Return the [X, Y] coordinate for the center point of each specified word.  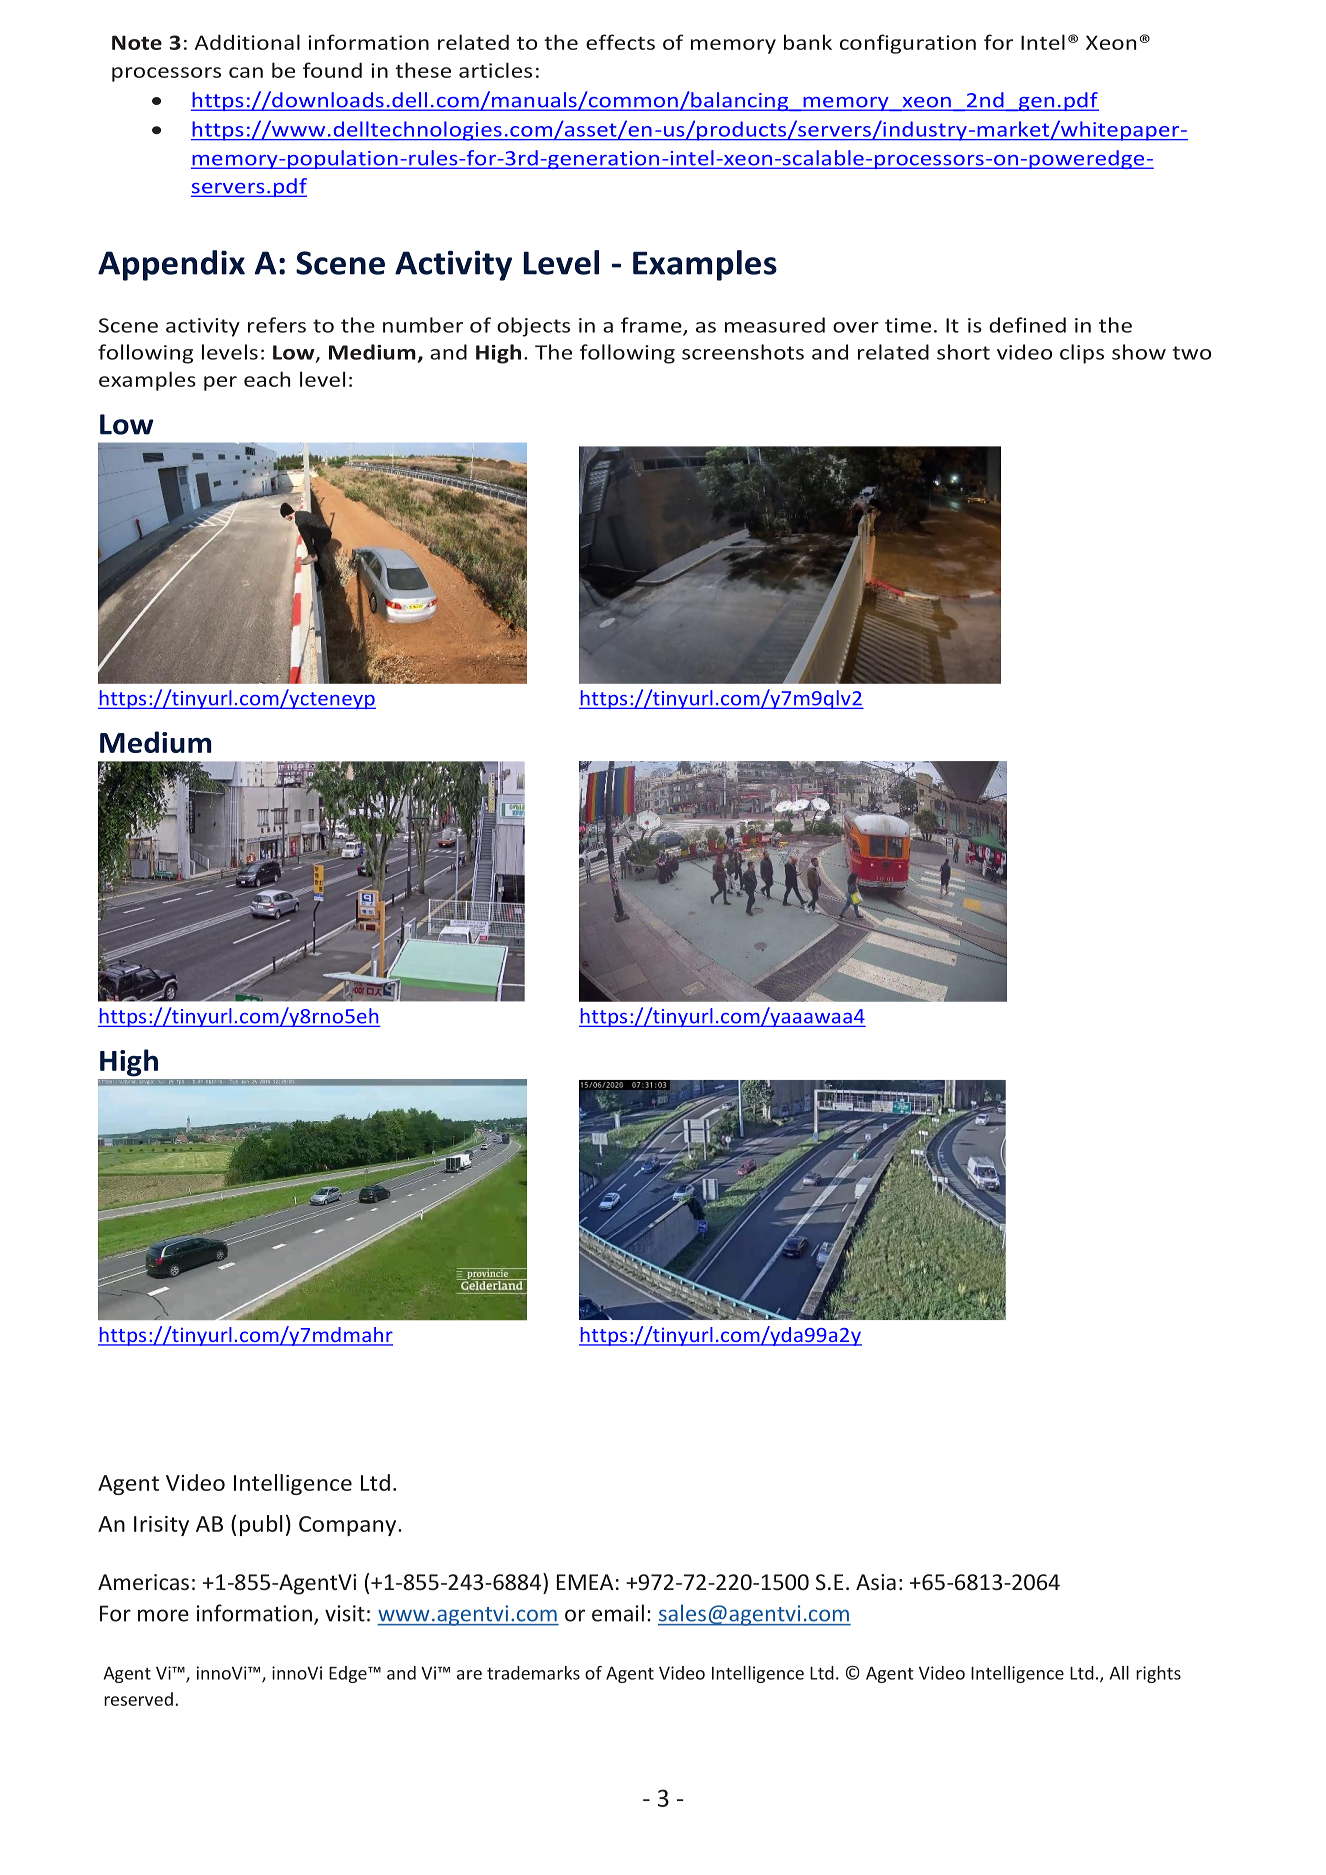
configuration [908, 44]
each [267, 379]
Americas [143, 1582]
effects [620, 42]
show [1139, 352]
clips [1082, 354]
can [246, 72]
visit [345, 1613]
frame [652, 326]
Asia [876, 1582]
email [618, 1613]
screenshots [743, 352]
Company [349, 1526]
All [1119, 1673]
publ [261, 1525]
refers [277, 325]
